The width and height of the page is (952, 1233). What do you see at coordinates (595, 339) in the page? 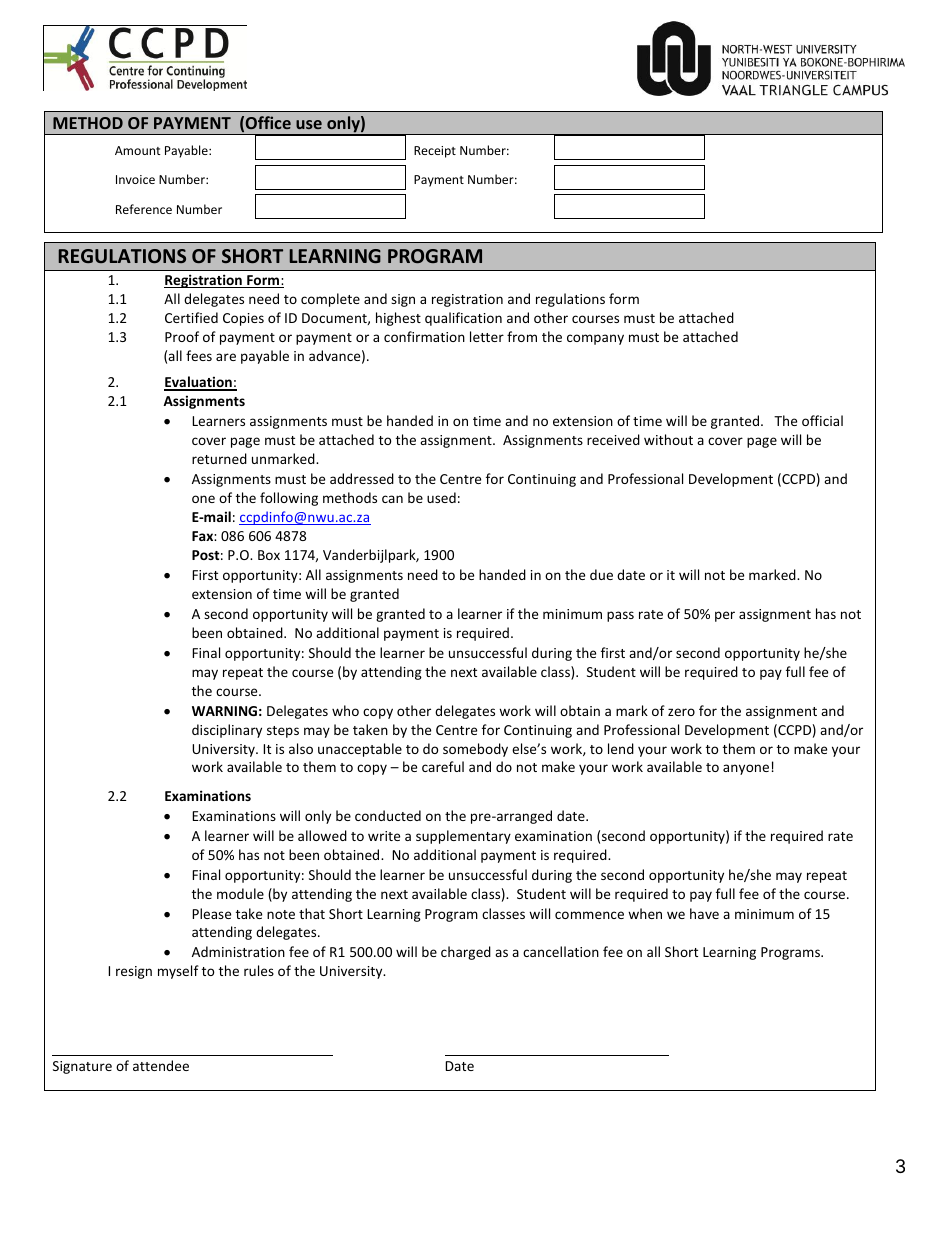
I see `company` at bounding box center [595, 339].
